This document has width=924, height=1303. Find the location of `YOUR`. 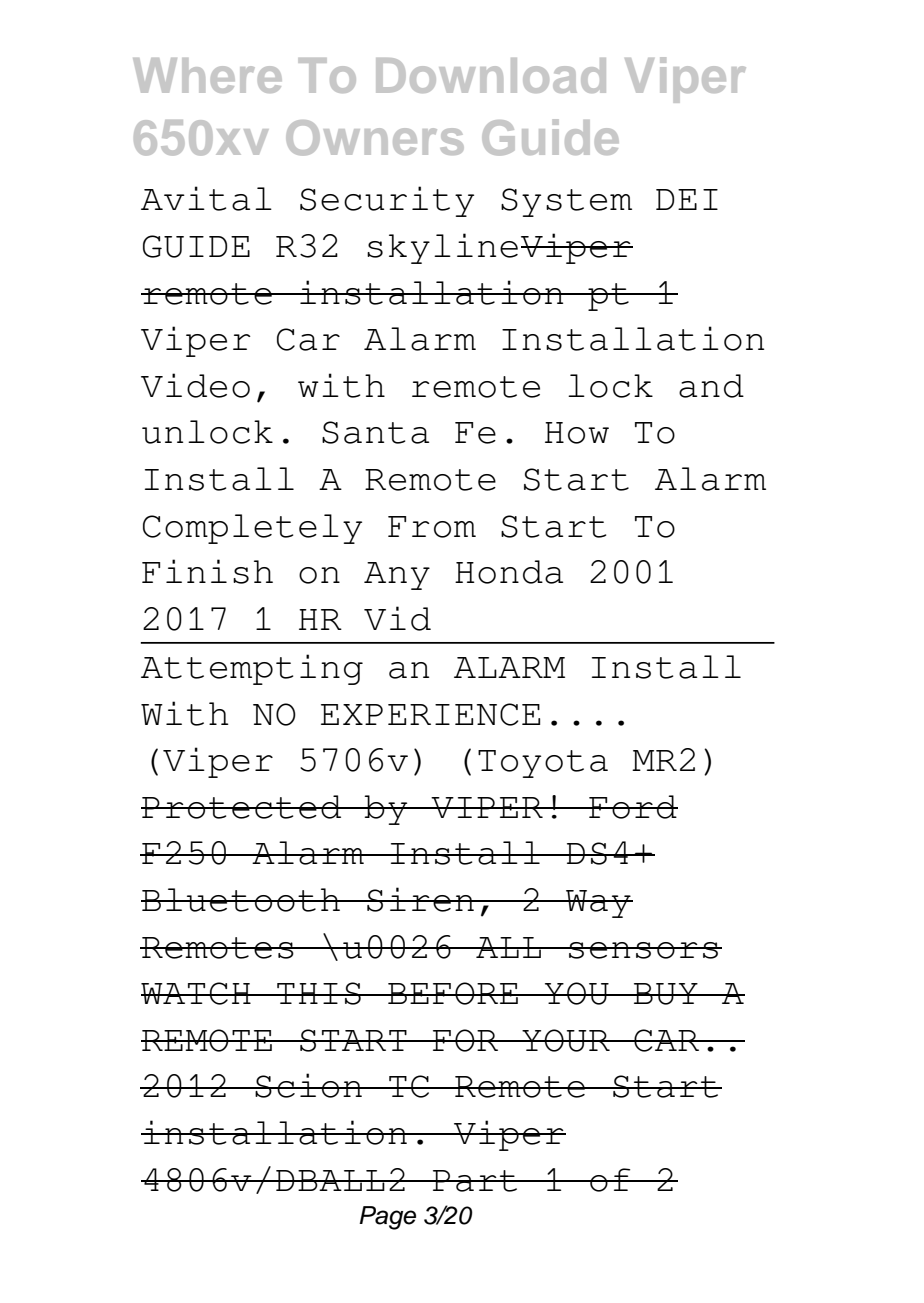

YOUR is located at coordinates (566, 1040).
